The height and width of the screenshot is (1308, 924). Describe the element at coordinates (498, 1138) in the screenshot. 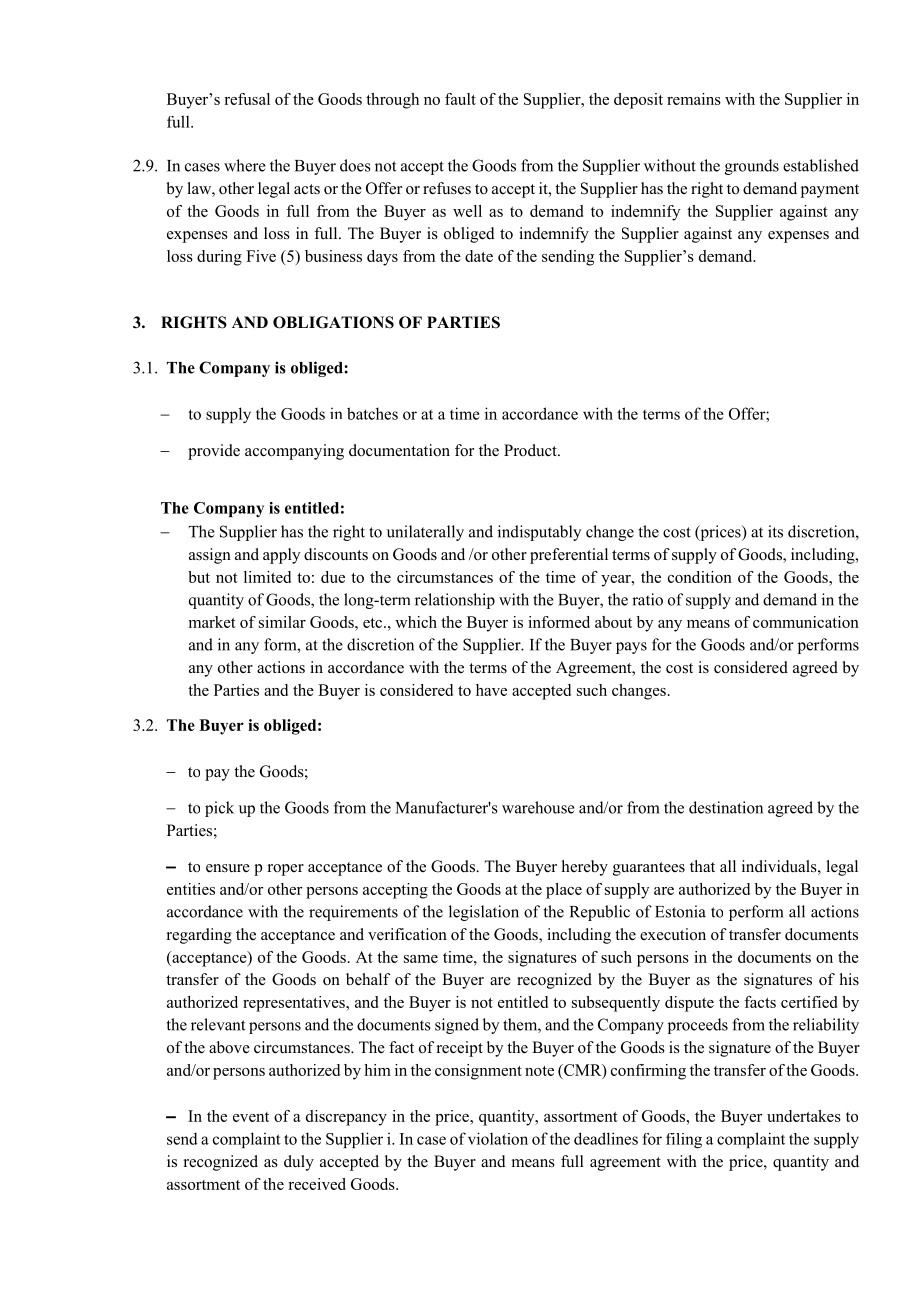

I see `violation` at that location.
